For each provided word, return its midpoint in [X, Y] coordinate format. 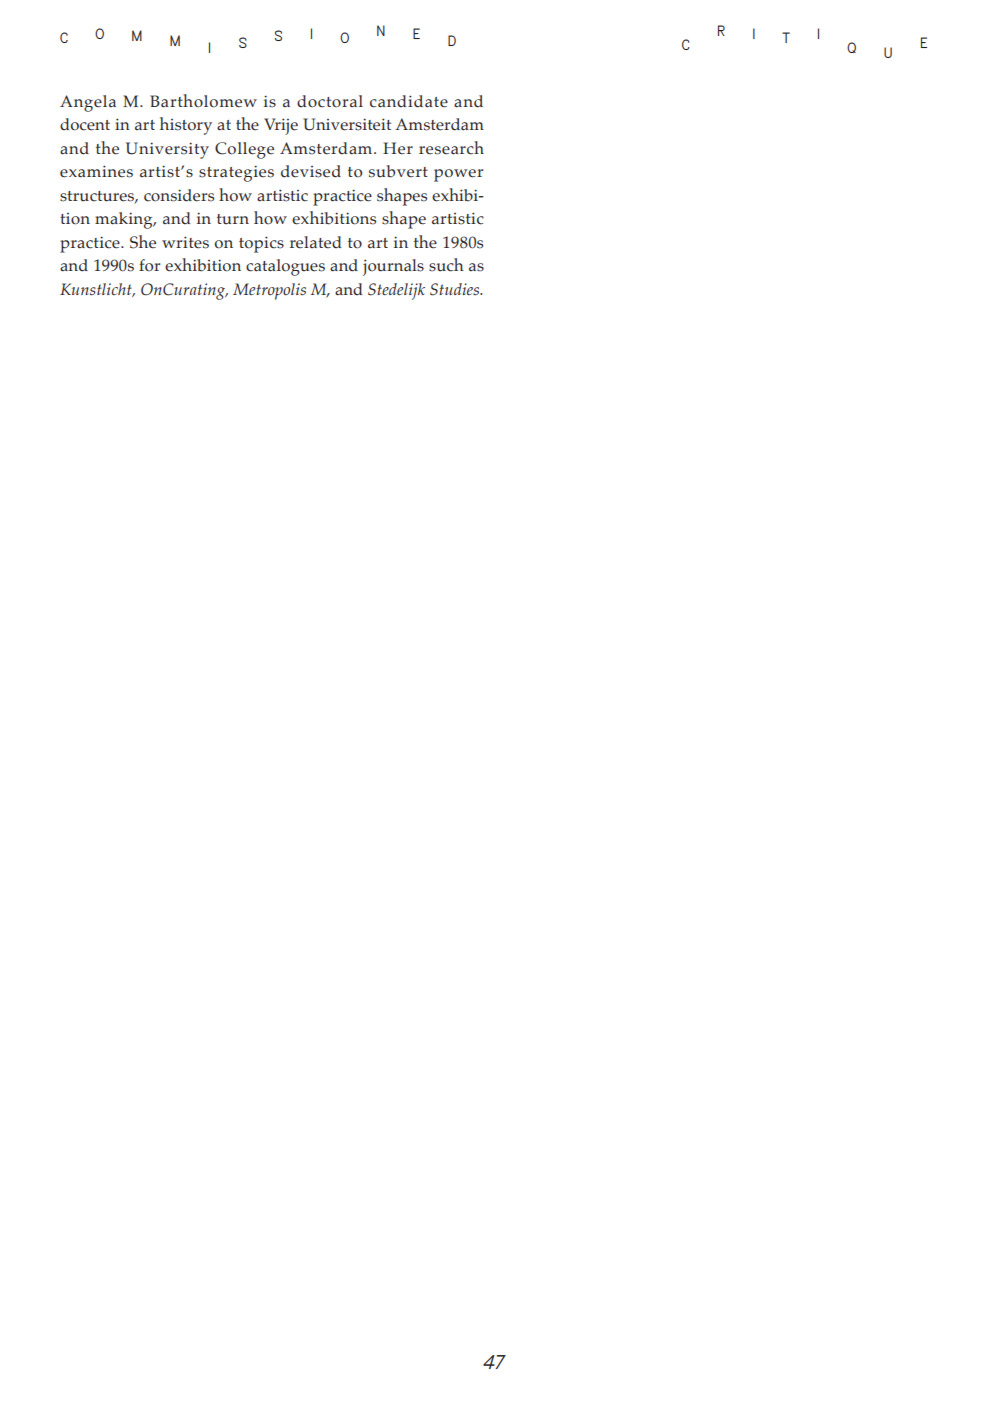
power [458, 175]
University [167, 150]
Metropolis [269, 291]
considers [179, 195]
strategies [236, 173]
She [143, 242]
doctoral [330, 101]
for [149, 265]
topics [261, 244]
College [244, 150]
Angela [88, 103]
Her [398, 148]
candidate [409, 101]
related [316, 242]
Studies [456, 289]
